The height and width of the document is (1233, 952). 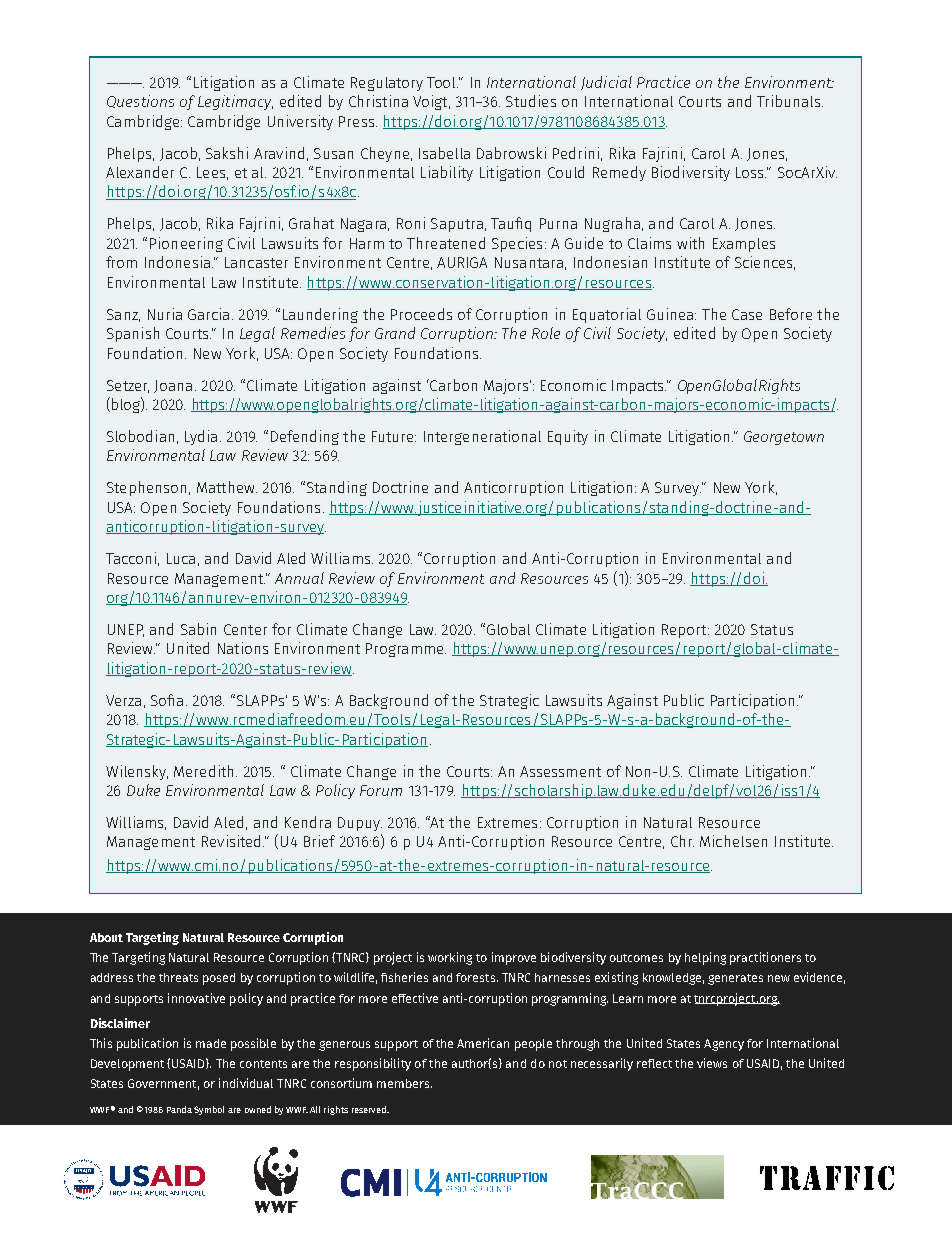 I want to click on Programme, so click(x=406, y=650).
